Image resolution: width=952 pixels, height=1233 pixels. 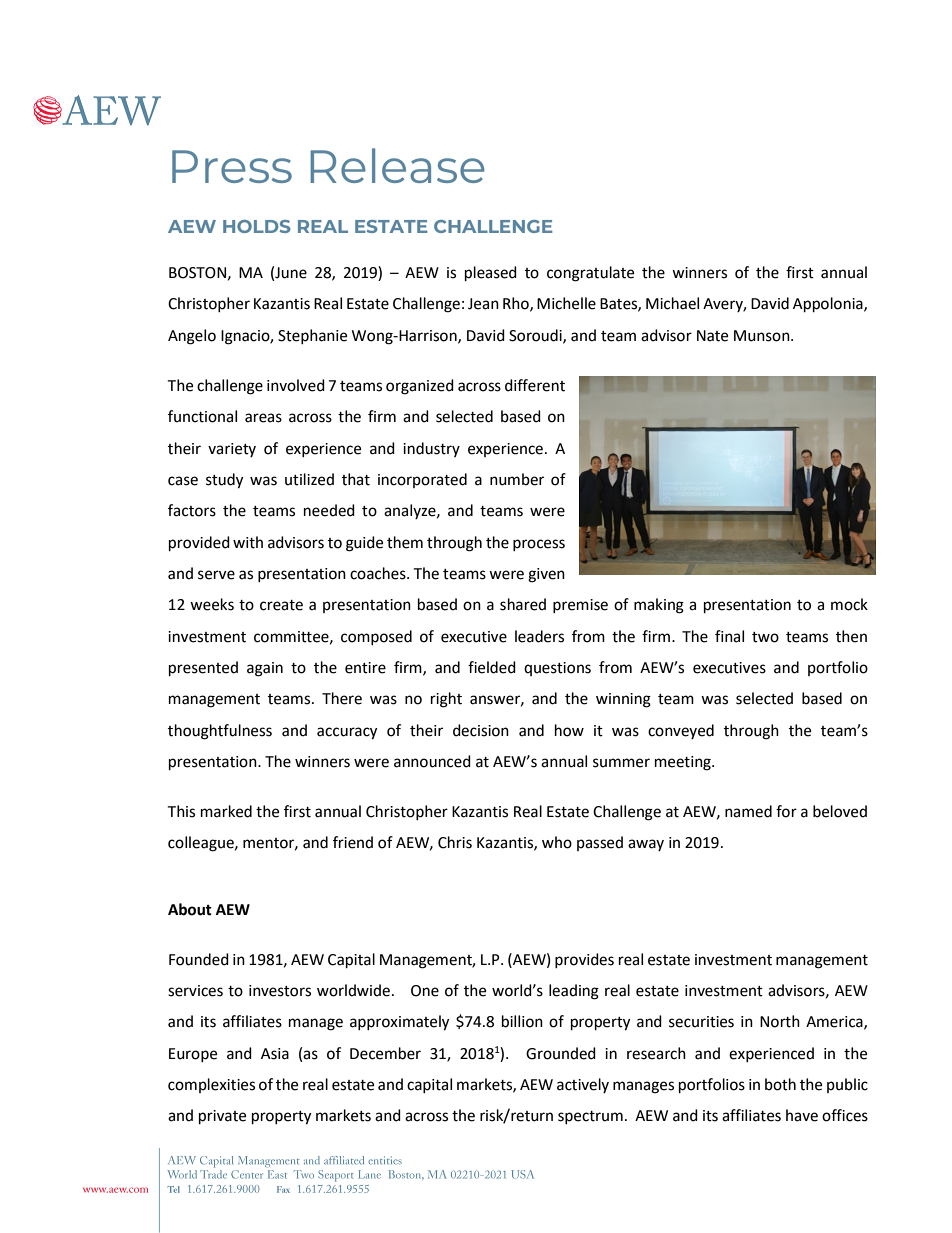 What do you see at coordinates (583, 1085) in the screenshot?
I see `actively` at bounding box center [583, 1085].
